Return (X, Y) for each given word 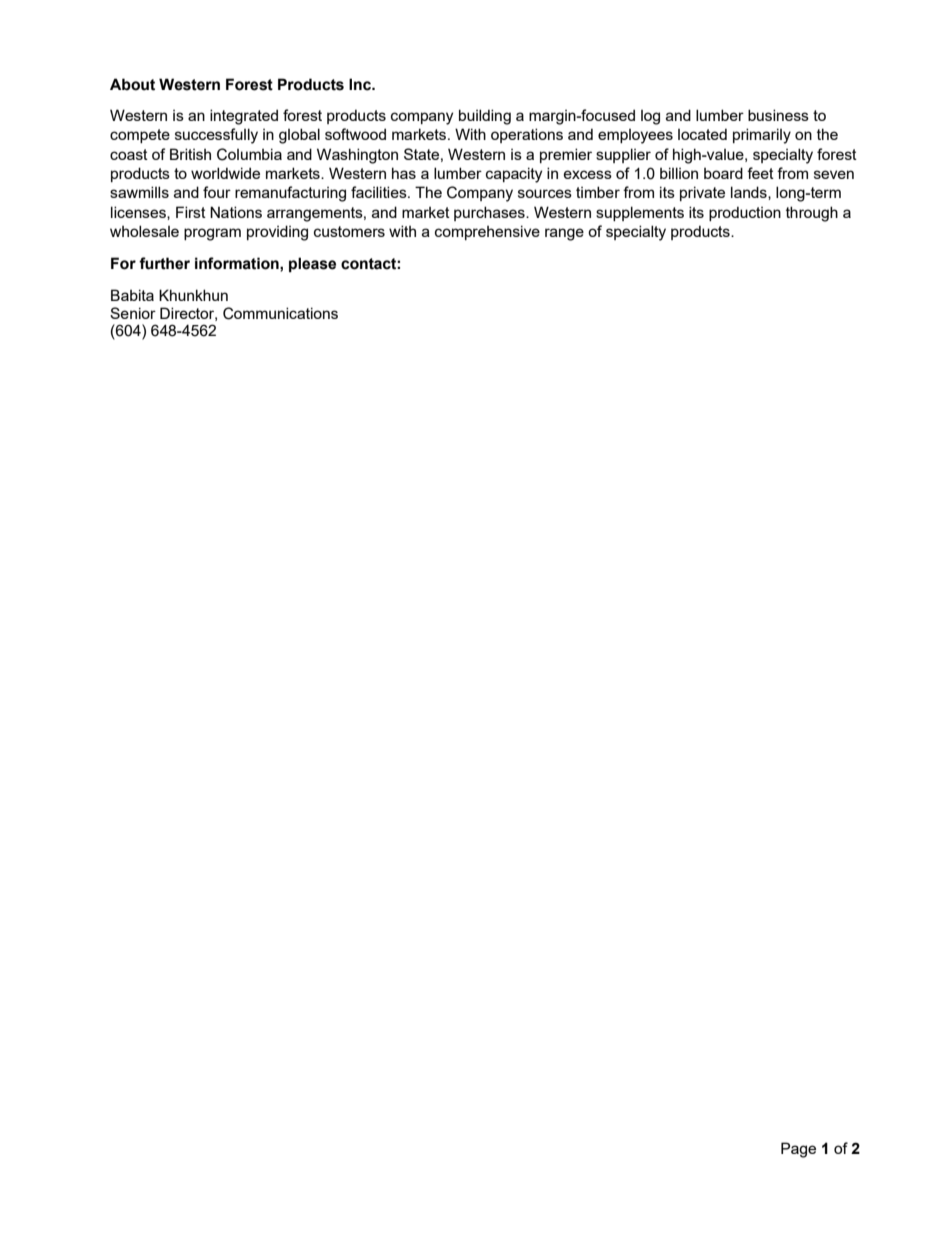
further (164, 263)
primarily (762, 136)
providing (277, 233)
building (485, 117)
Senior (133, 313)
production (745, 213)
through (812, 214)
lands (750, 193)
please (312, 265)
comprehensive (487, 232)
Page (798, 1150)
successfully (216, 136)
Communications (280, 313)
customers (349, 231)
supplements (640, 213)
